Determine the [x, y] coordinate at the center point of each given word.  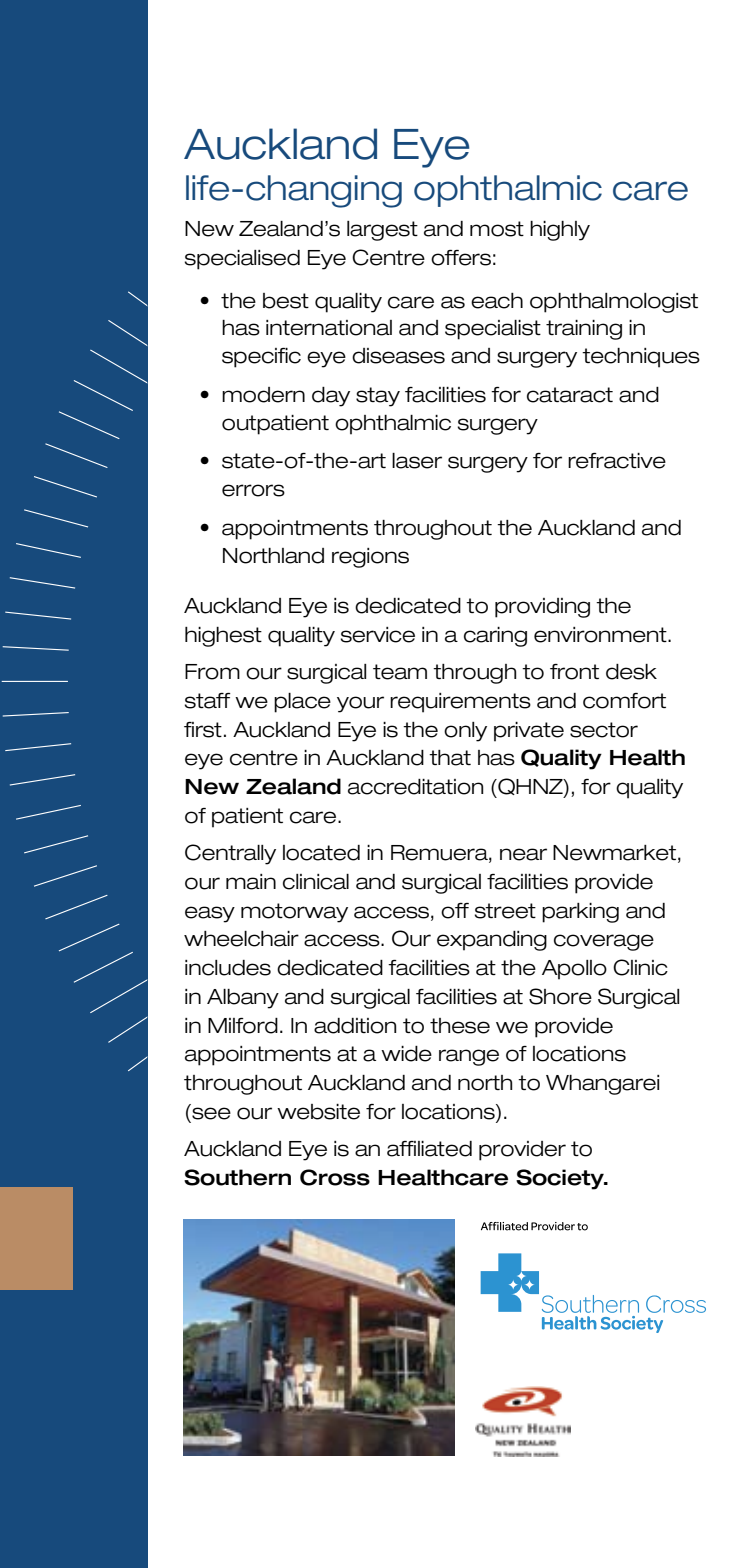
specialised [242, 260]
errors [253, 490]
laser [417, 461]
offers [461, 258]
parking [580, 913]
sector [604, 730]
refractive [617, 461]
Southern [237, 1177]
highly [560, 231]
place [302, 703]
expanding [492, 941]
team [400, 672]
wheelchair [241, 939]
